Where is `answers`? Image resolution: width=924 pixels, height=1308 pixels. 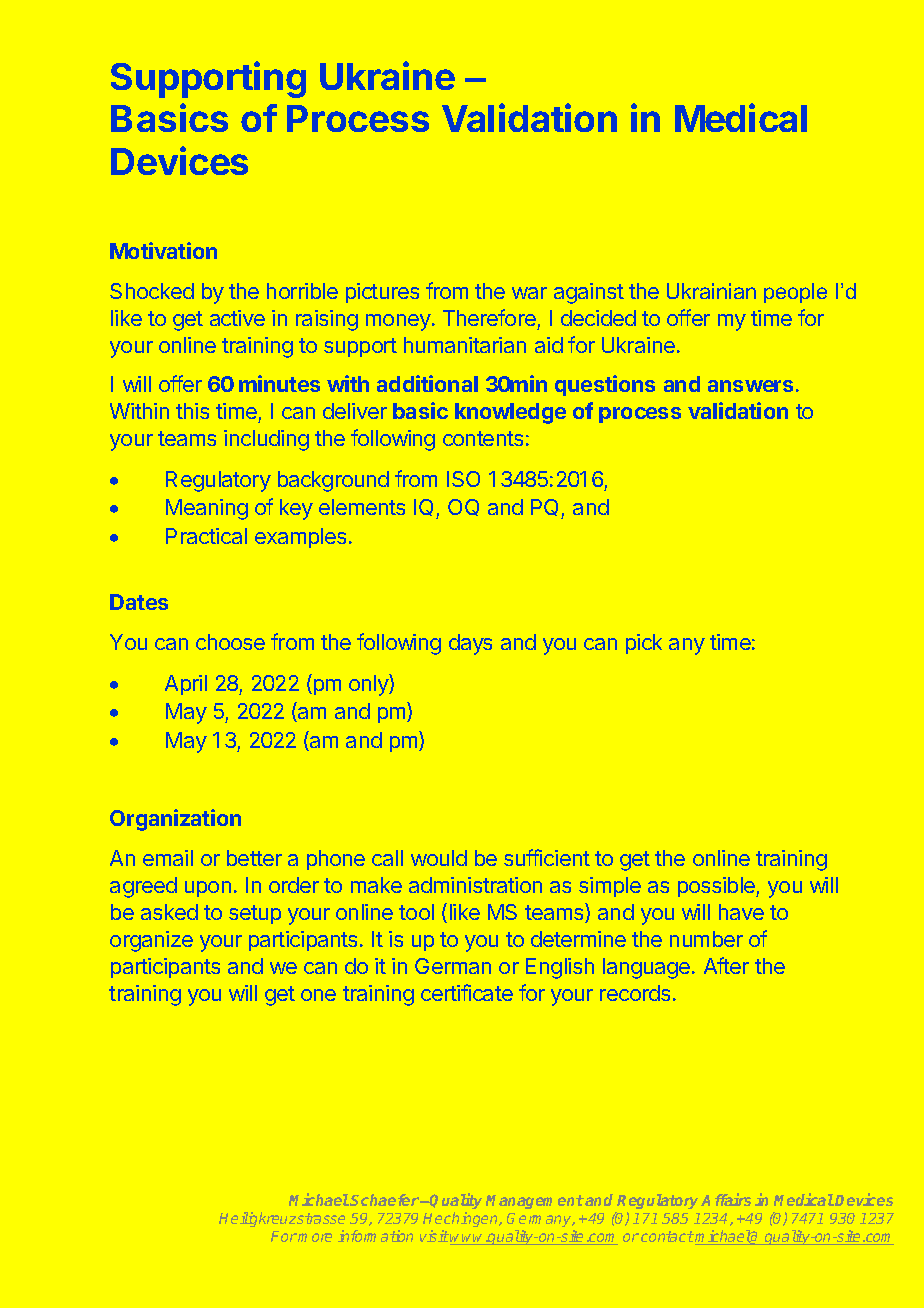
answers is located at coordinates (750, 386).
